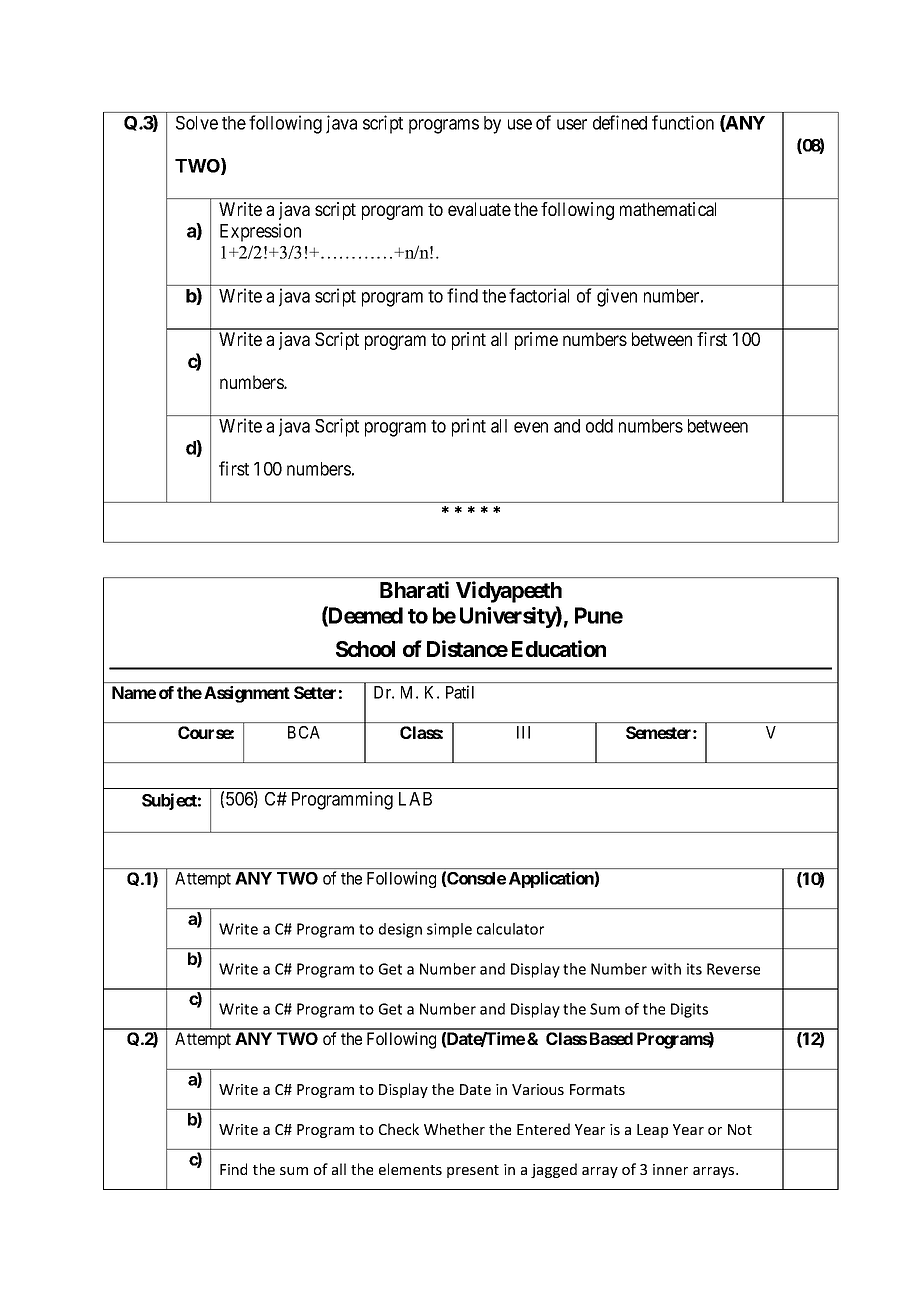  Describe the element at coordinates (559, 648) in the page. I see `Education` at that location.
